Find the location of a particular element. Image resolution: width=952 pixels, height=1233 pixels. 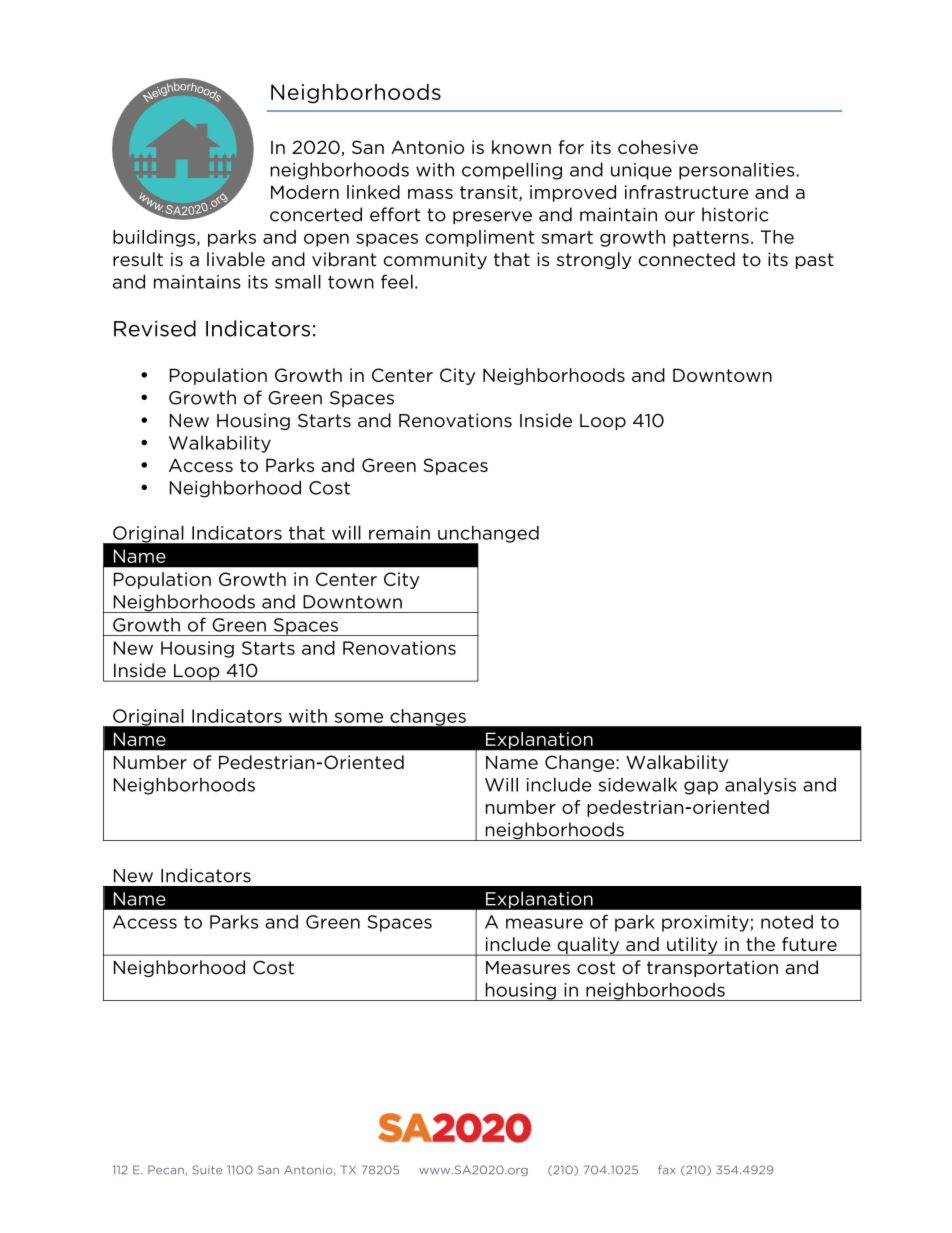

Modern is located at coordinates (305, 192).
